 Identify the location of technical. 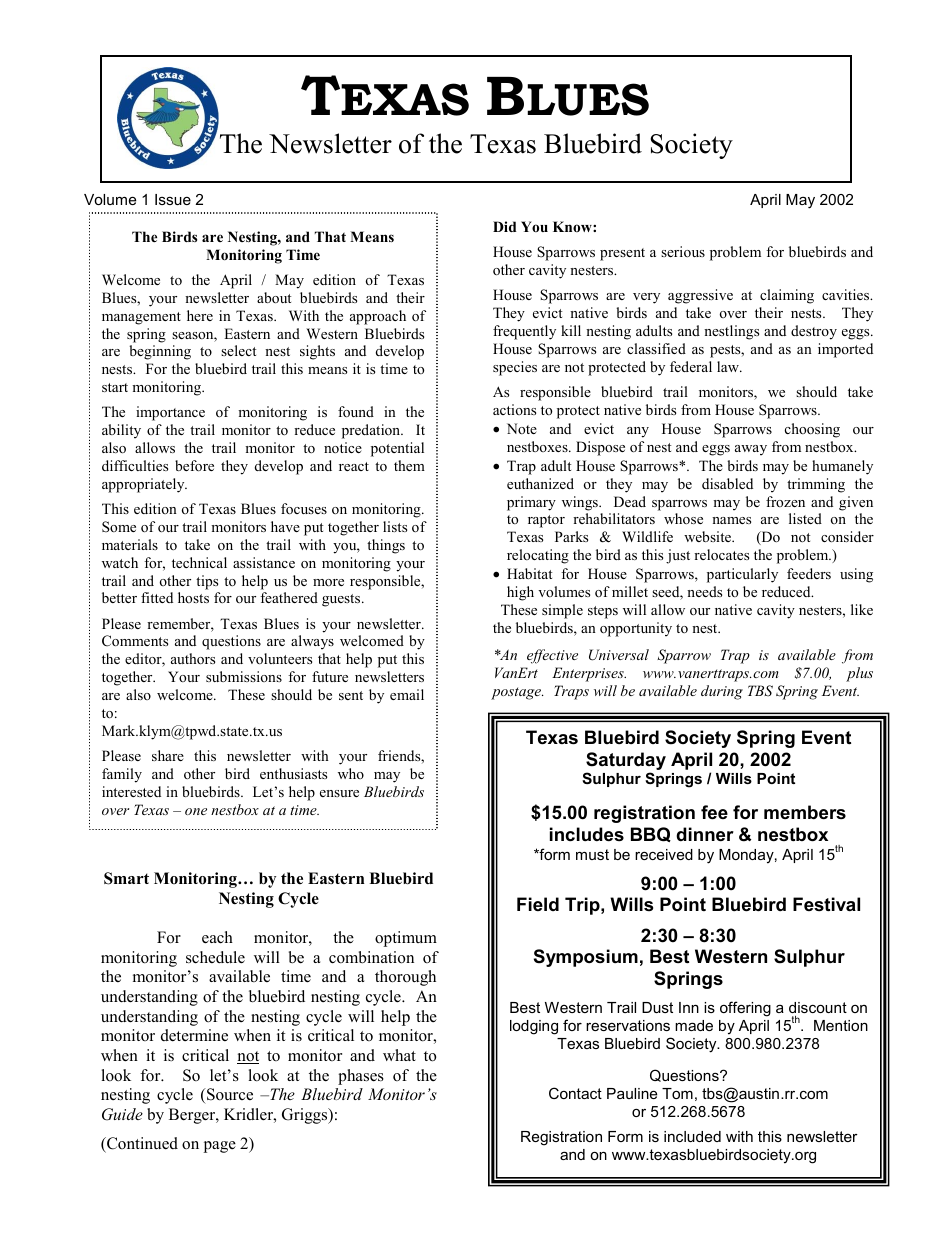
(199, 562).
